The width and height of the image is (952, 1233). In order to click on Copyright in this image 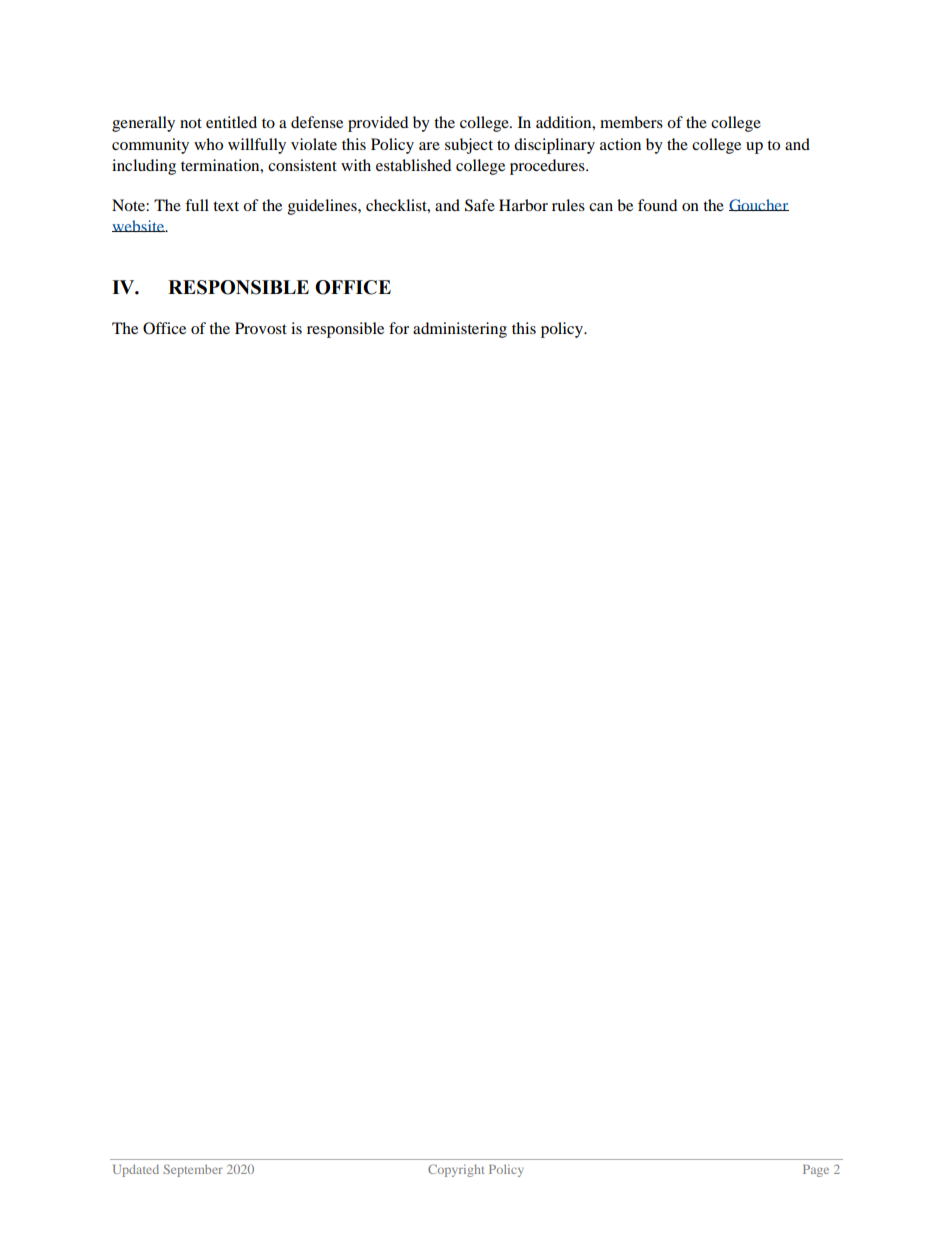, I will do `click(456, 1170)`.
